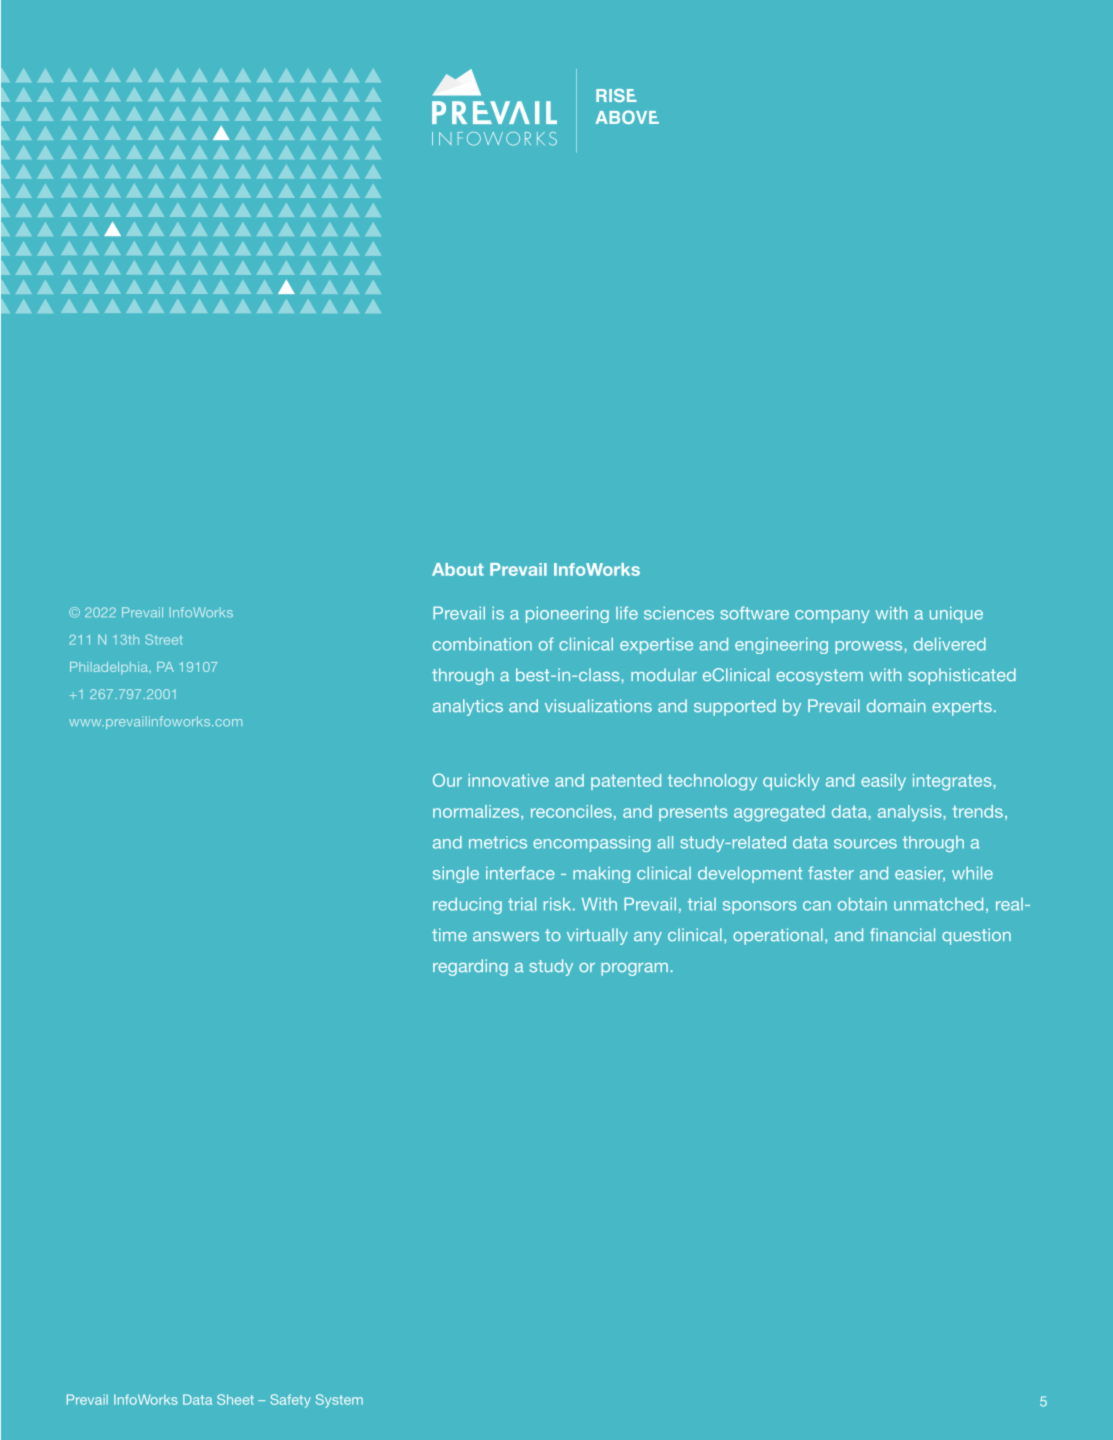 The height and width of the screenshot is (1440, 1113). Describe the element at coordinates (290, 1401) in the screenshot. I see `Safety` at that location.
